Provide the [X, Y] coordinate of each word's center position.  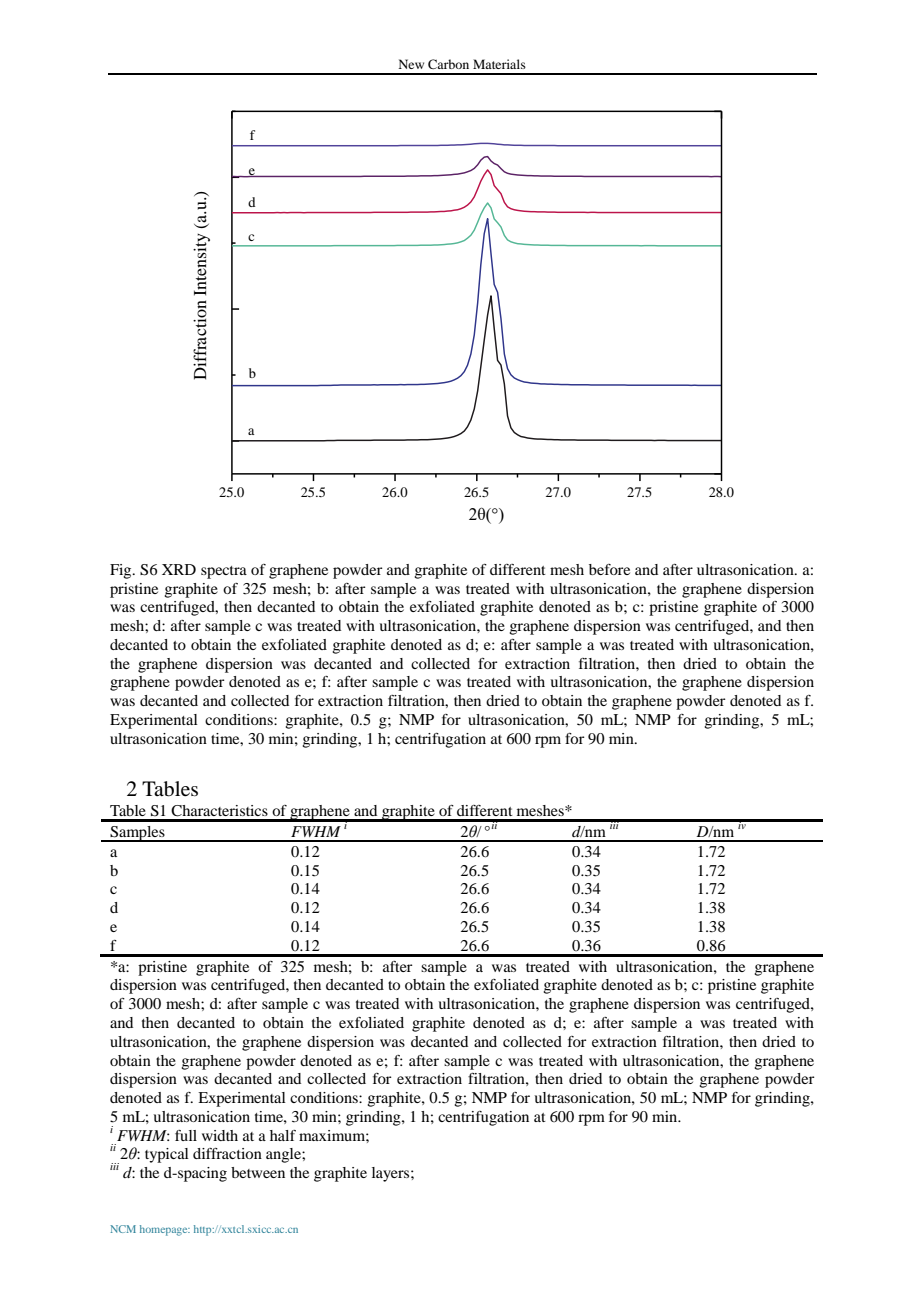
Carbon [448, 64]
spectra [224, 572]
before [609, 569]
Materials [499, 64]
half [283, 1135]
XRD [179, 569]
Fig [122, 571]
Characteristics [219, 811]
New [411, 64]
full [186, 1135]
